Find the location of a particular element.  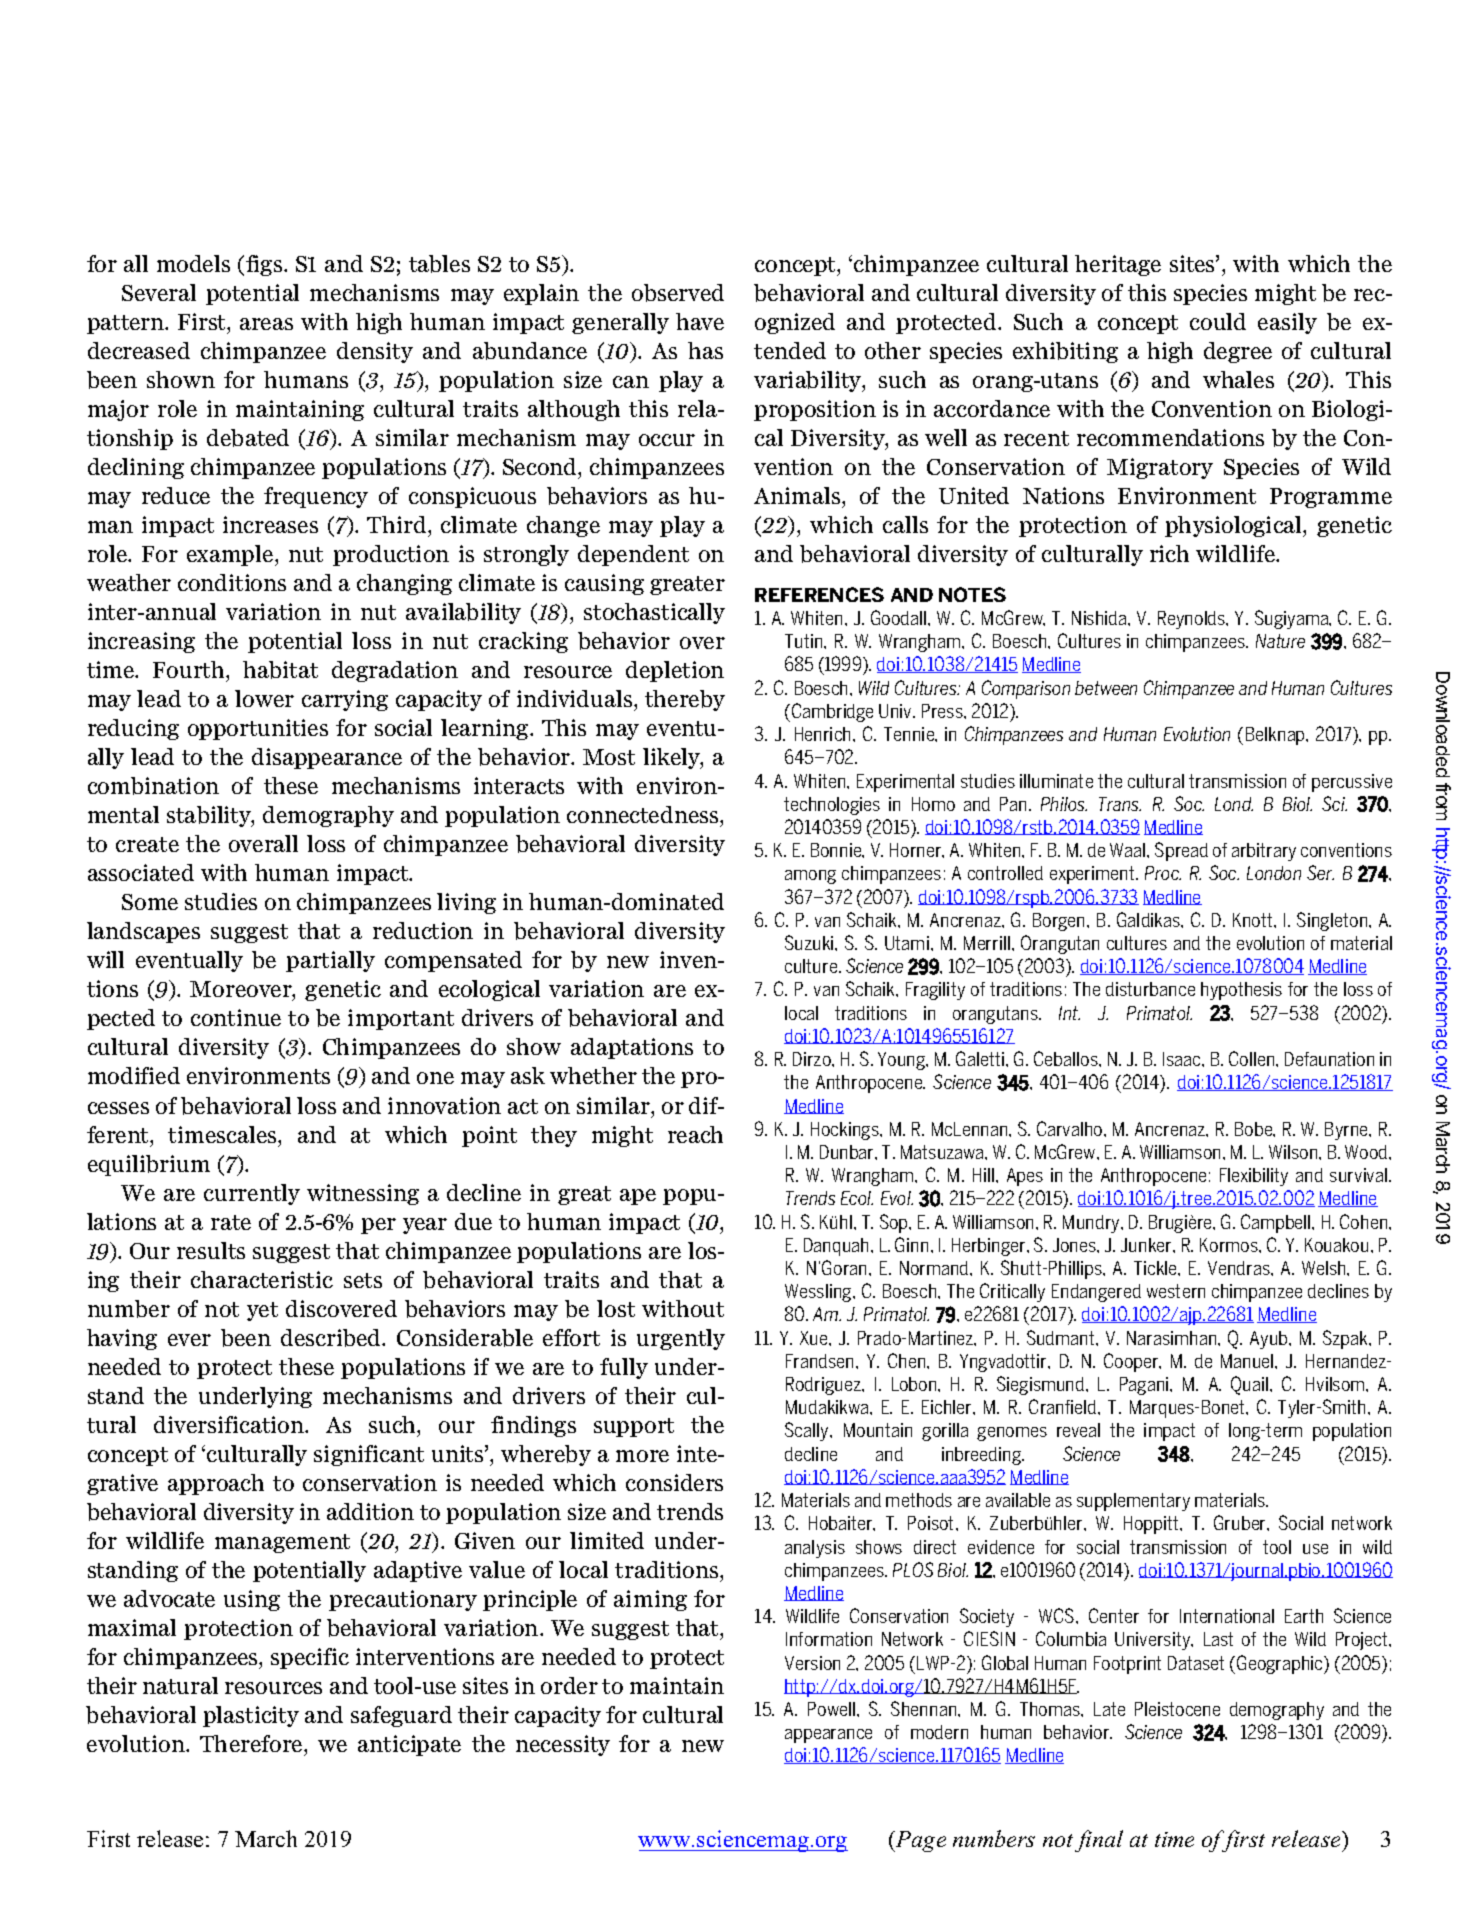

could is located at coordinates (1218, 321).
